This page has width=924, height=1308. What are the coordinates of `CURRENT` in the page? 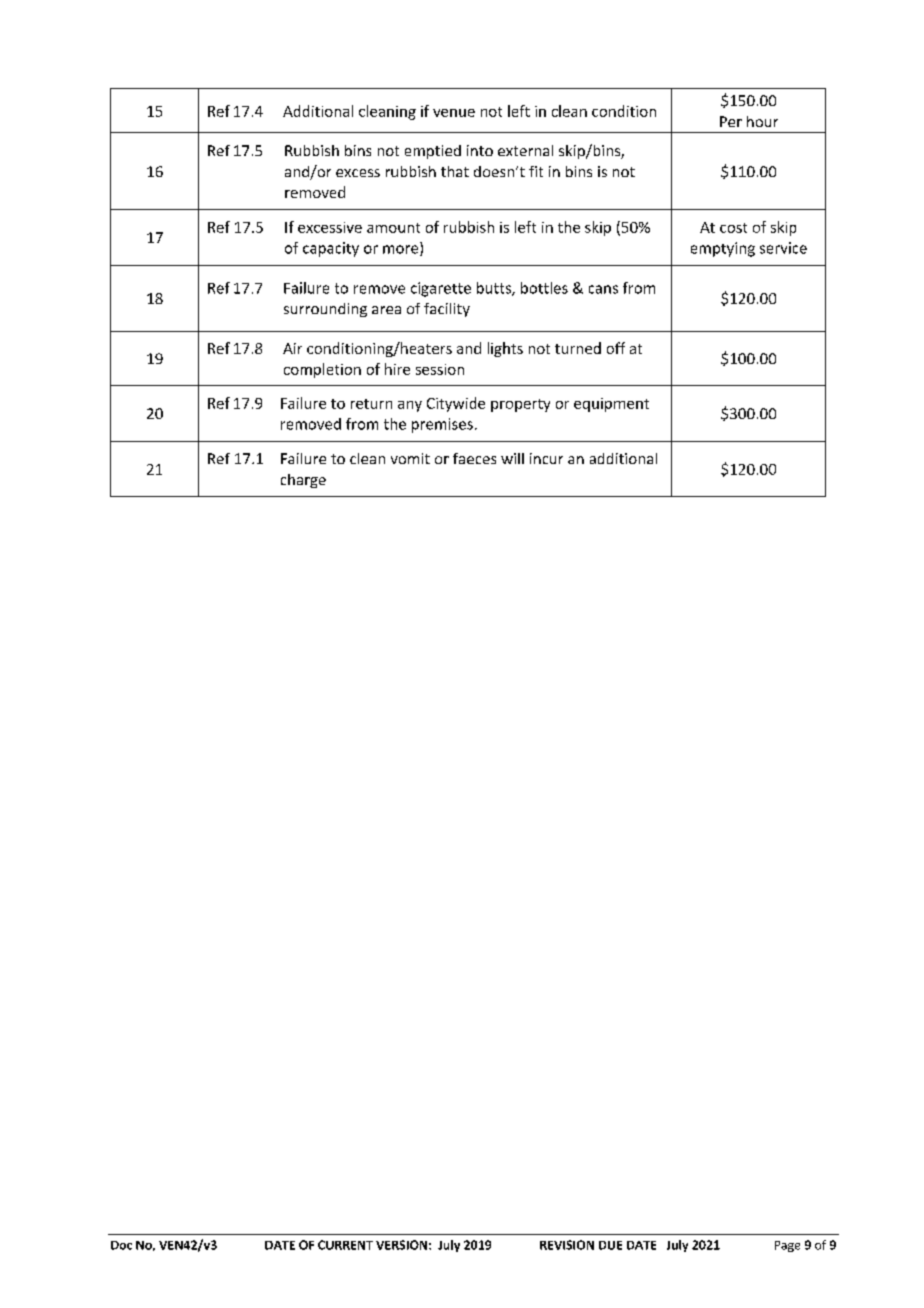 It's located at (345, 1245).
